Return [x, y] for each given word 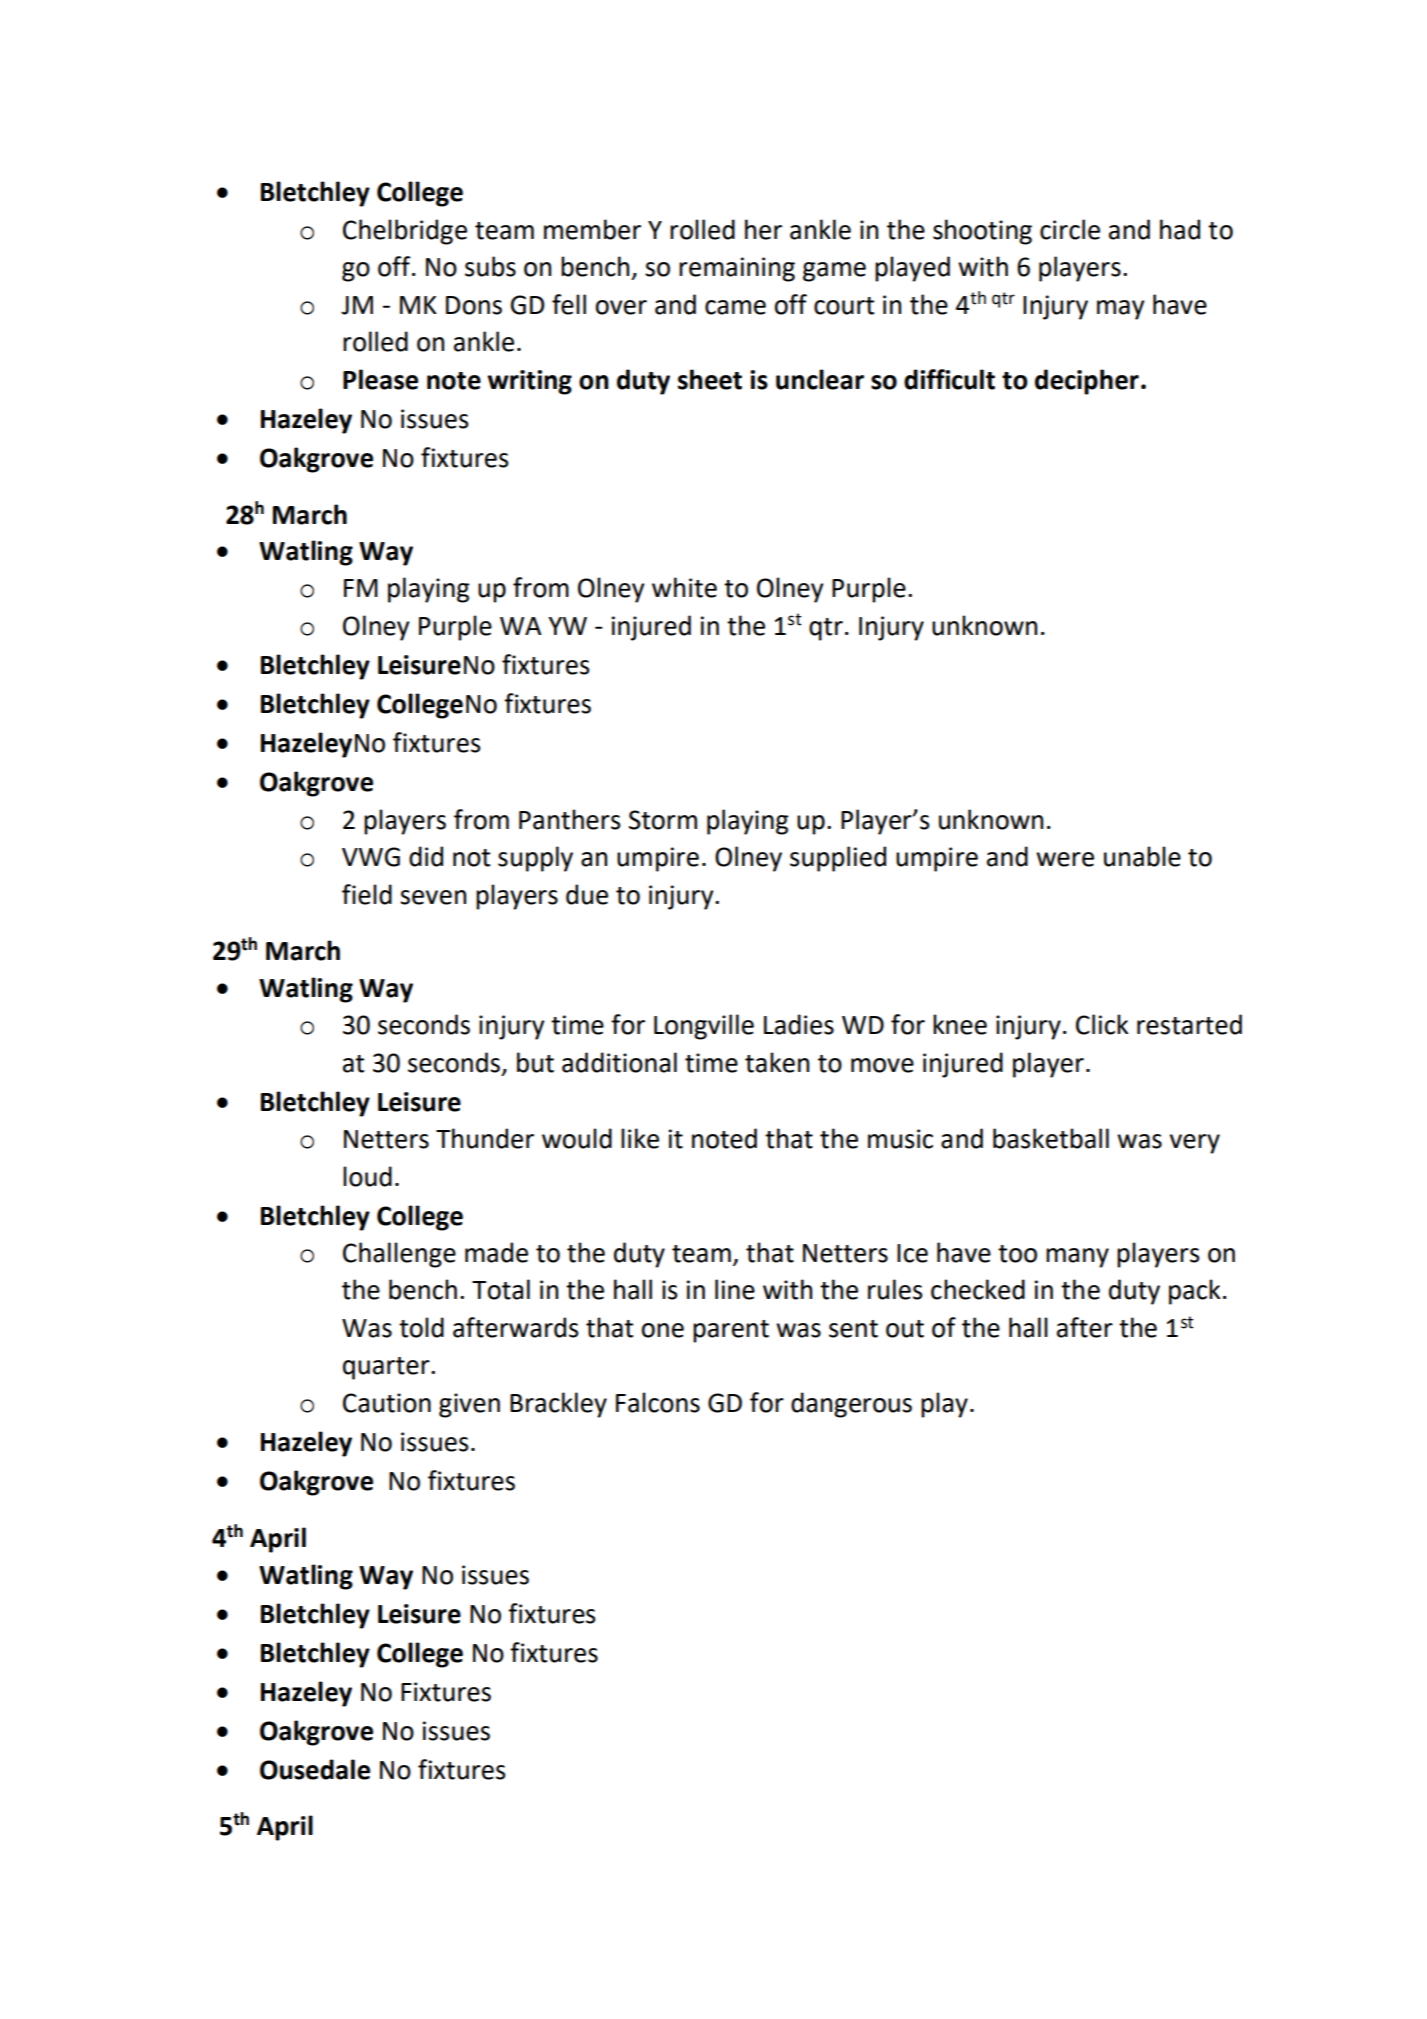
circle [1070, 229]
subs [490, 266]
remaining [737, 269]
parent [731, 1331]
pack [1195, 1292]
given [469, 1405]
